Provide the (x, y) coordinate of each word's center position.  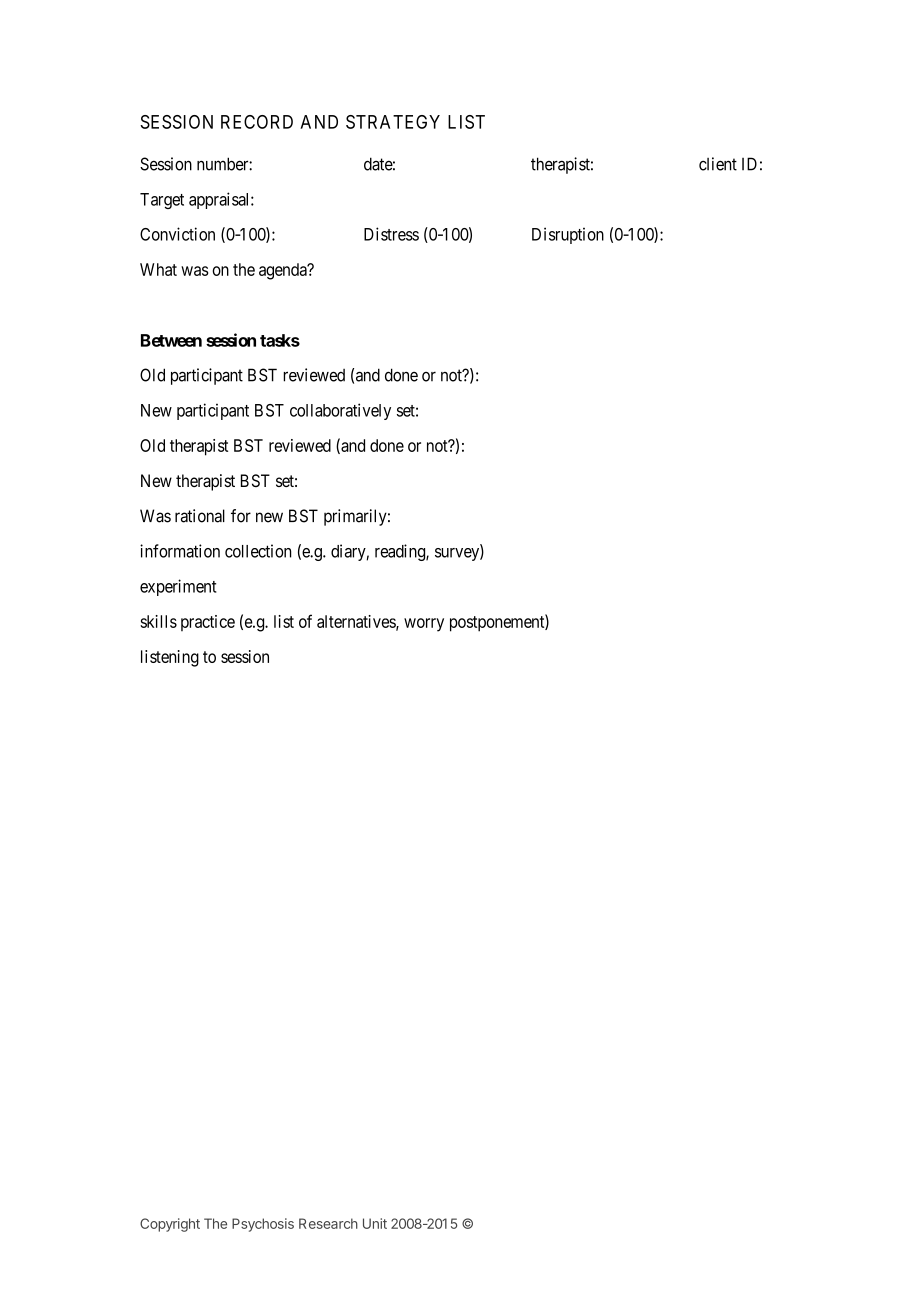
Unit (375, 1223)
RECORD (257, 122)
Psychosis (263, 1225)
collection (258, 551)
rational (200, 516)
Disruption (568, 235)
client (718, 164)
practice (208, 623)
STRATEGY (393, 122)
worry (424, 625)
